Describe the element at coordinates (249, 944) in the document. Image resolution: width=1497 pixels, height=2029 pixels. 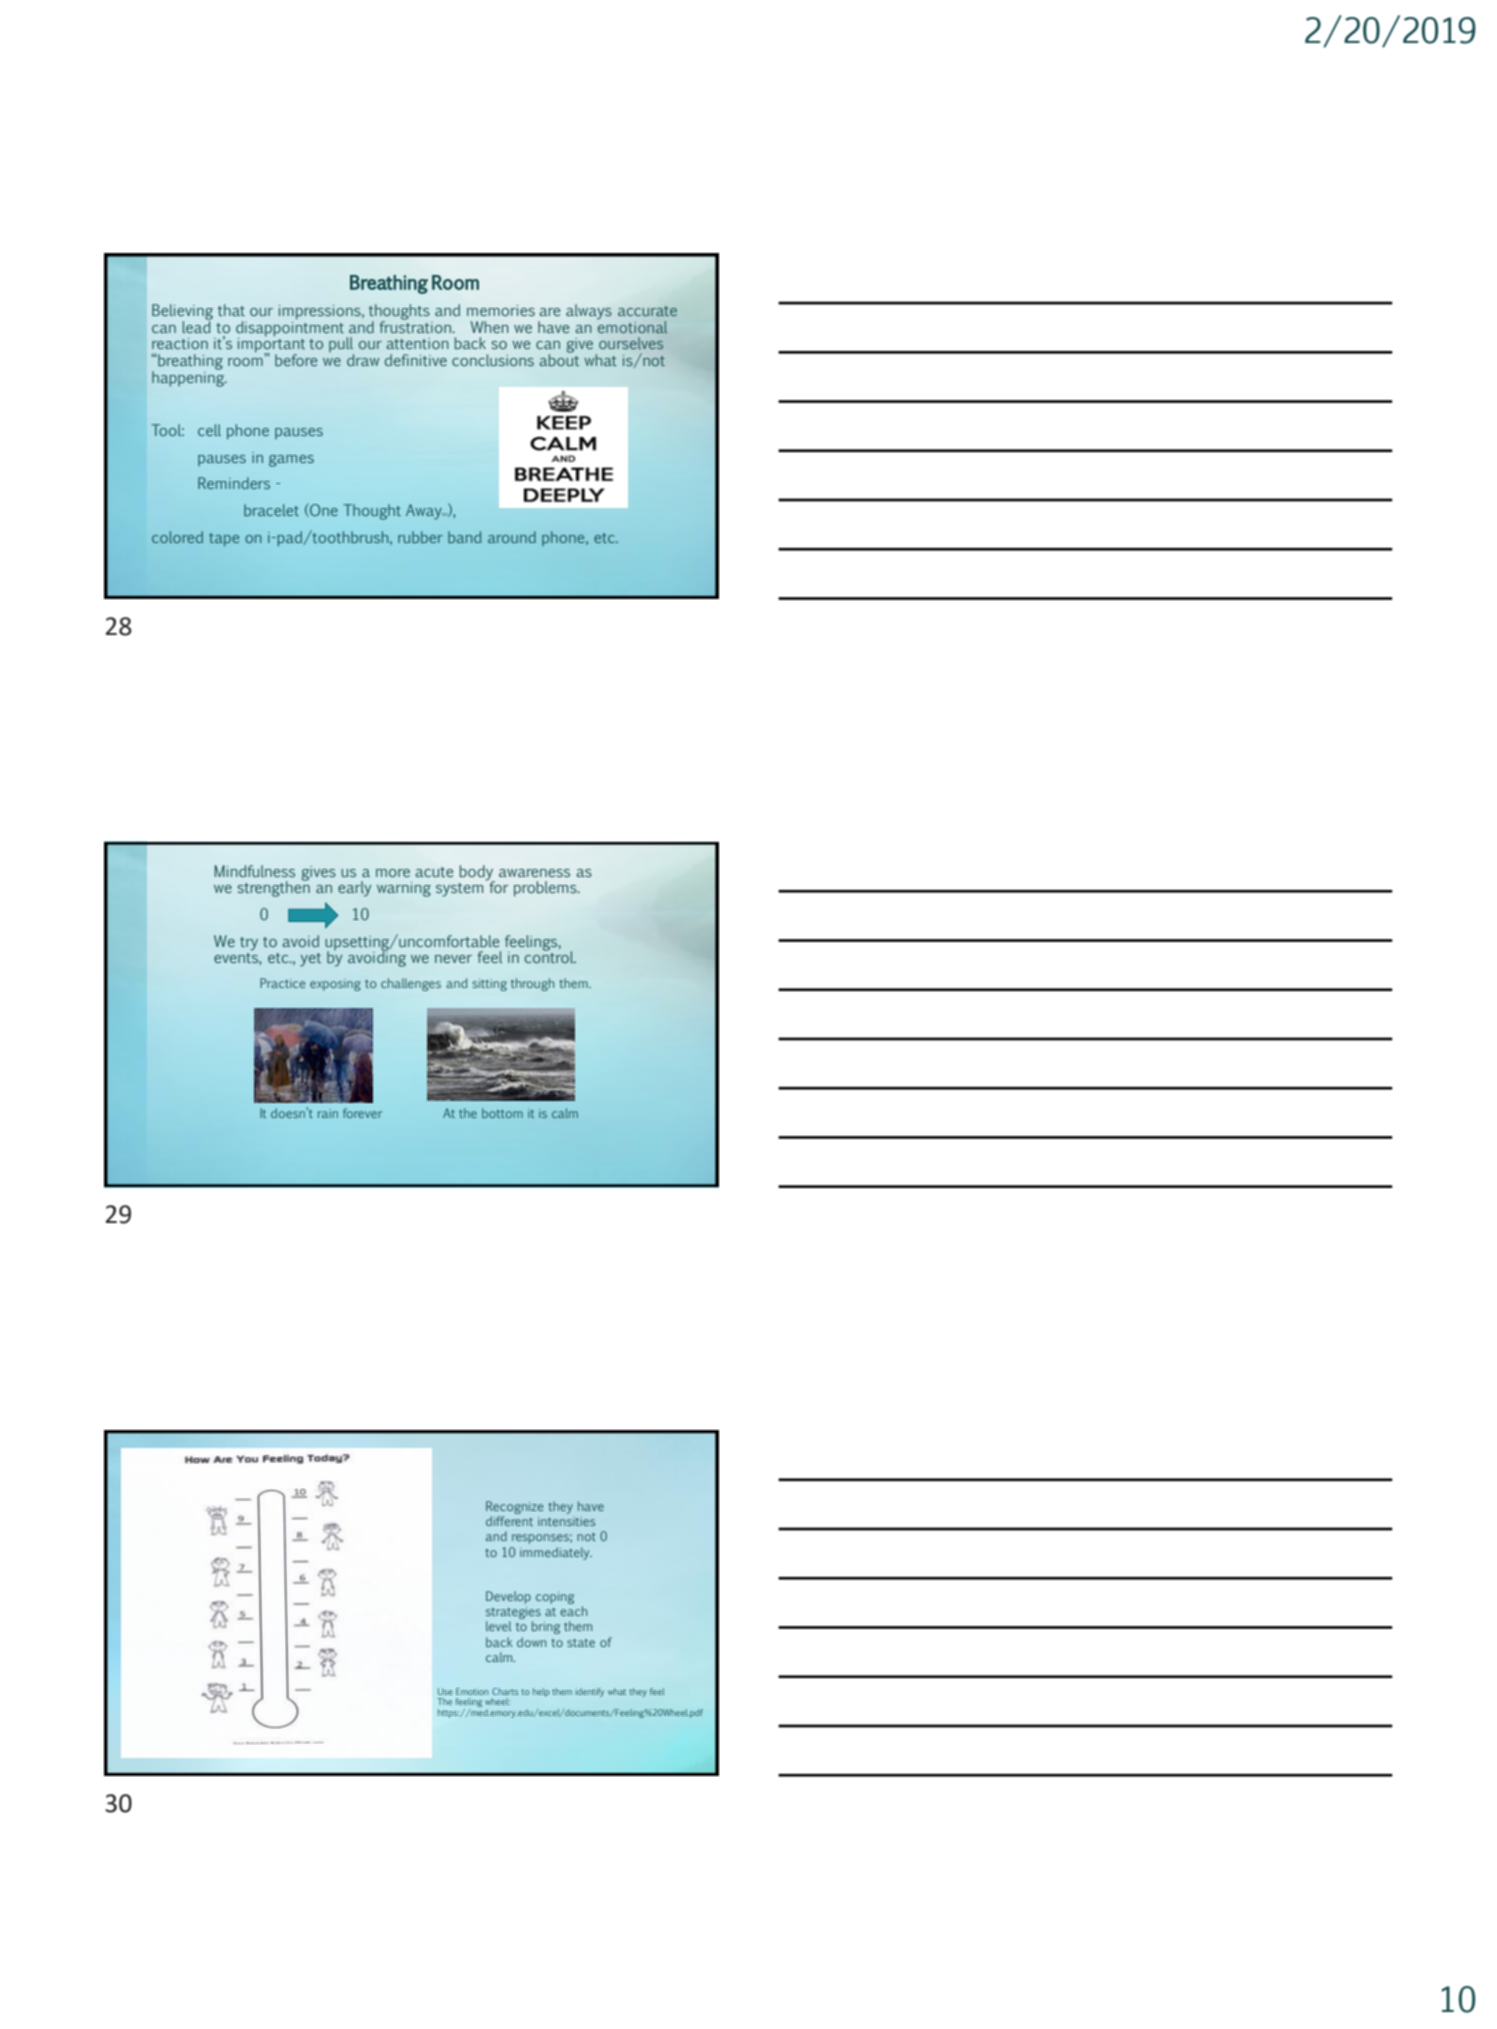
I see `try` at that location.
